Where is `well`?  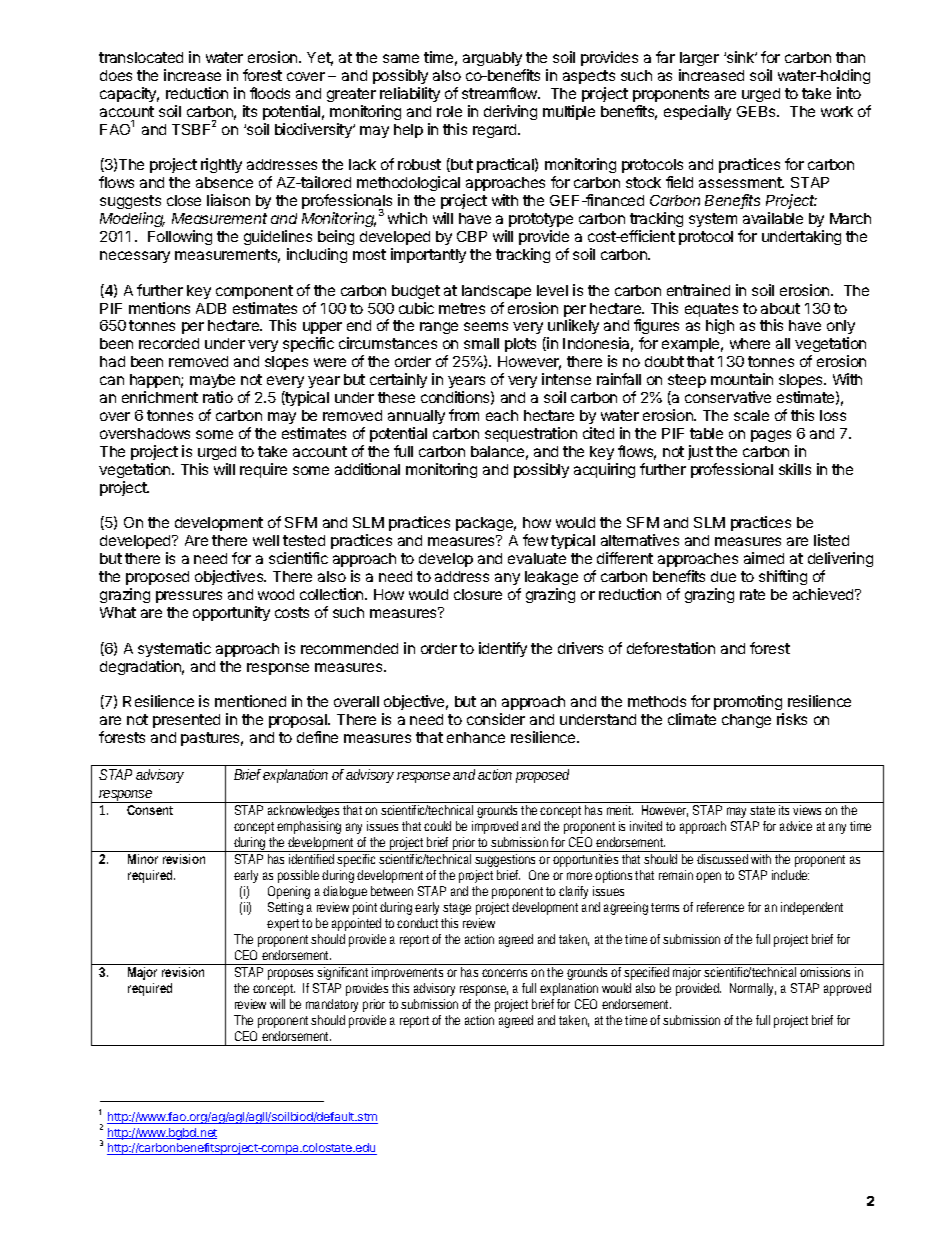 well is located at coordinates (266, 540).
